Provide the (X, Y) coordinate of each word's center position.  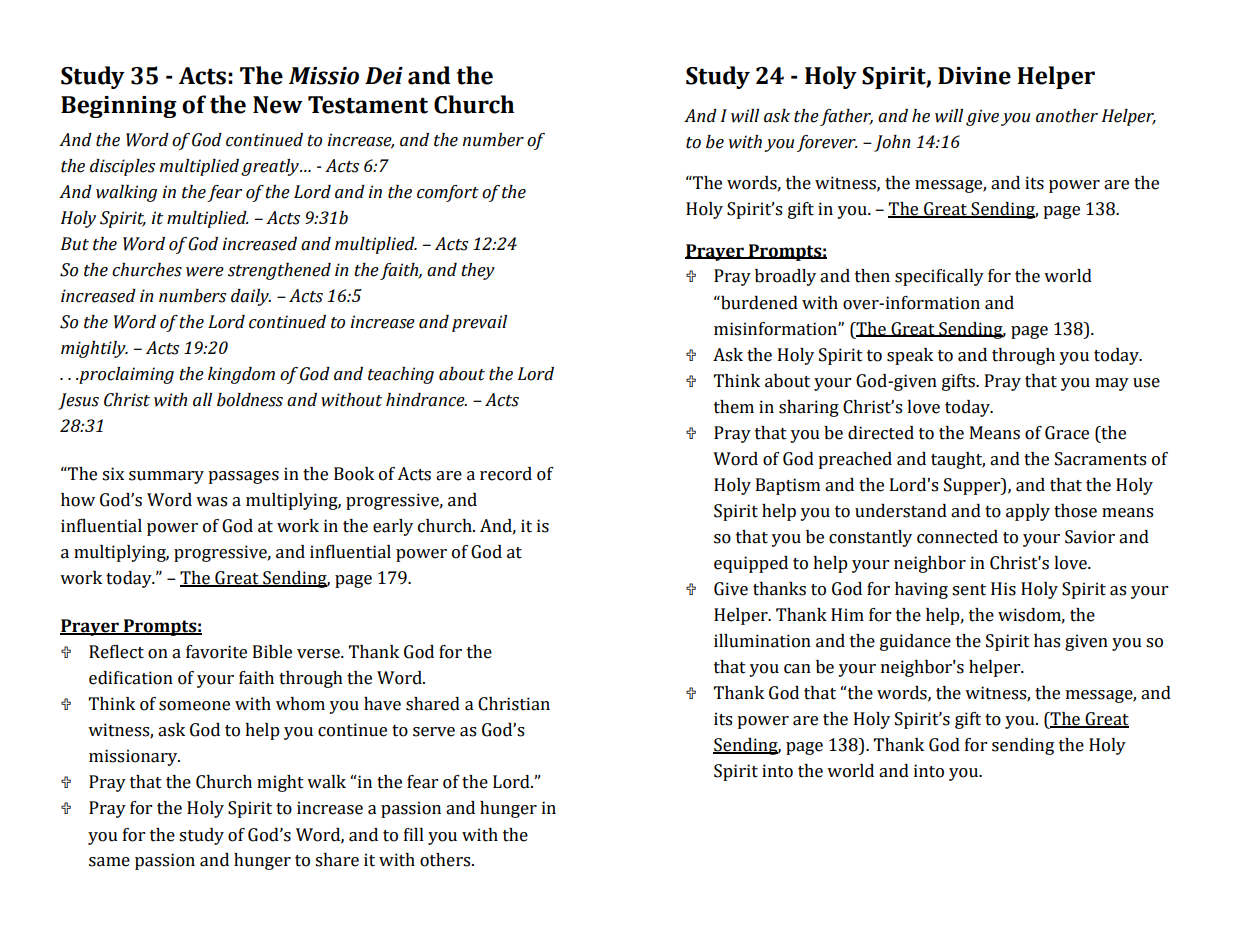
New (278, 105)
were (205, 272)
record (506, 474)
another (1067, 116)
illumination (762, 641)
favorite (216, 652)
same (109, 862)
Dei (384, 76)
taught (958, 460)
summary (166, 477)
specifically (939, 277)
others (446, 860)
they (478, 271)
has (1047, 641)
